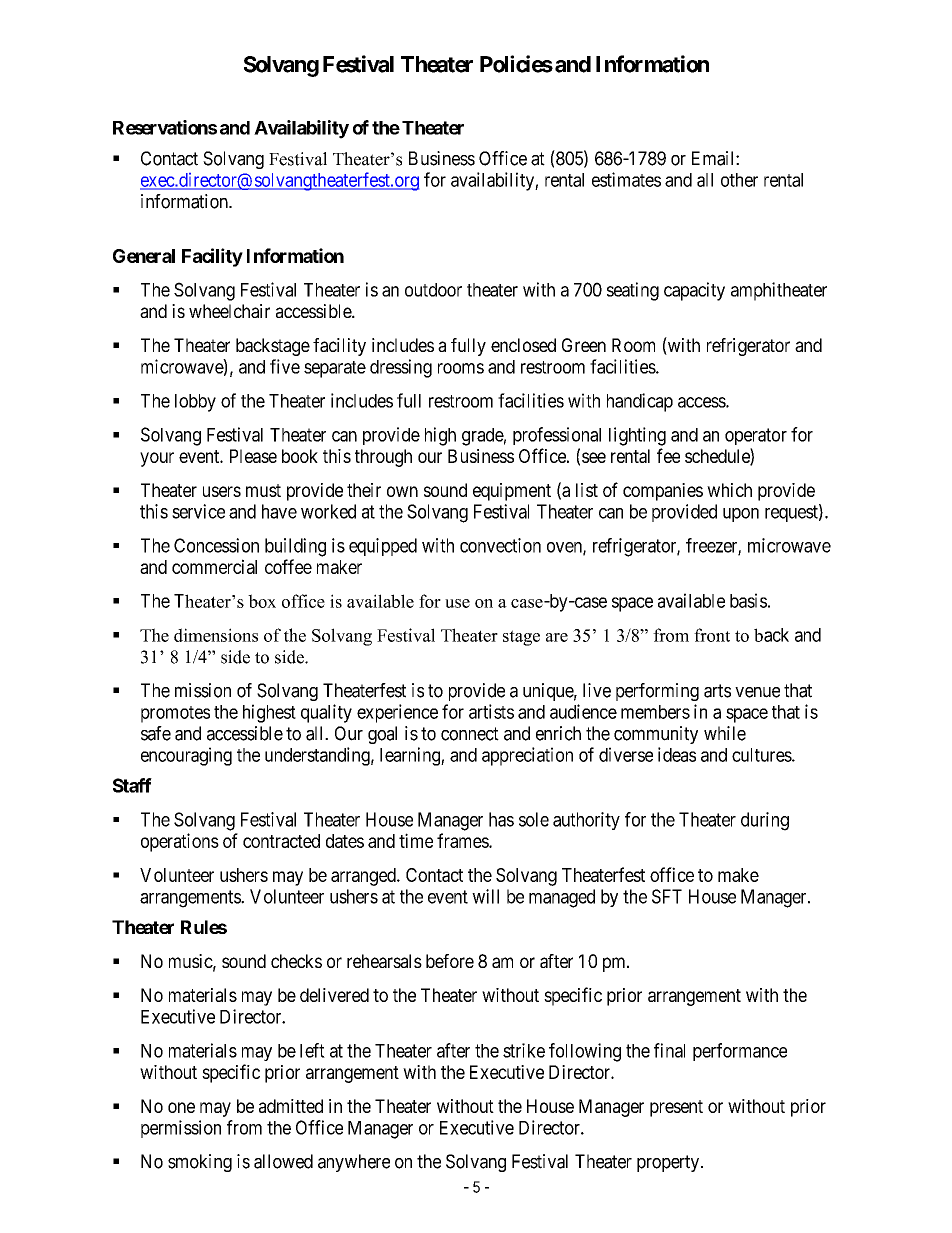  What do you see at coordinates (144, 256) in the screenshot?
I see `General` at bounding box center [144, 256].
